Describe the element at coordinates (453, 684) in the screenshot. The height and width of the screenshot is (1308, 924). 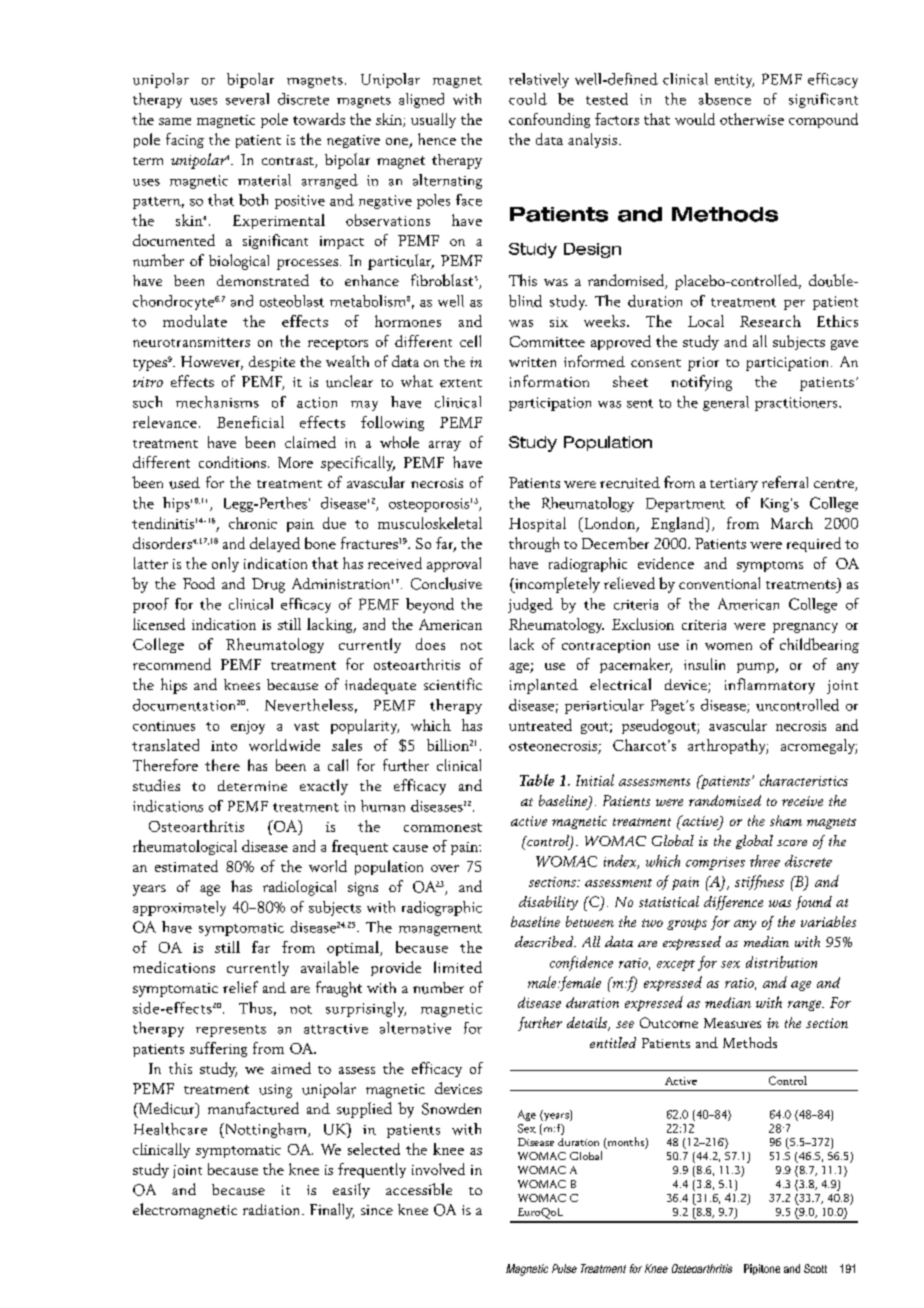
I see `scientific` at that location.
